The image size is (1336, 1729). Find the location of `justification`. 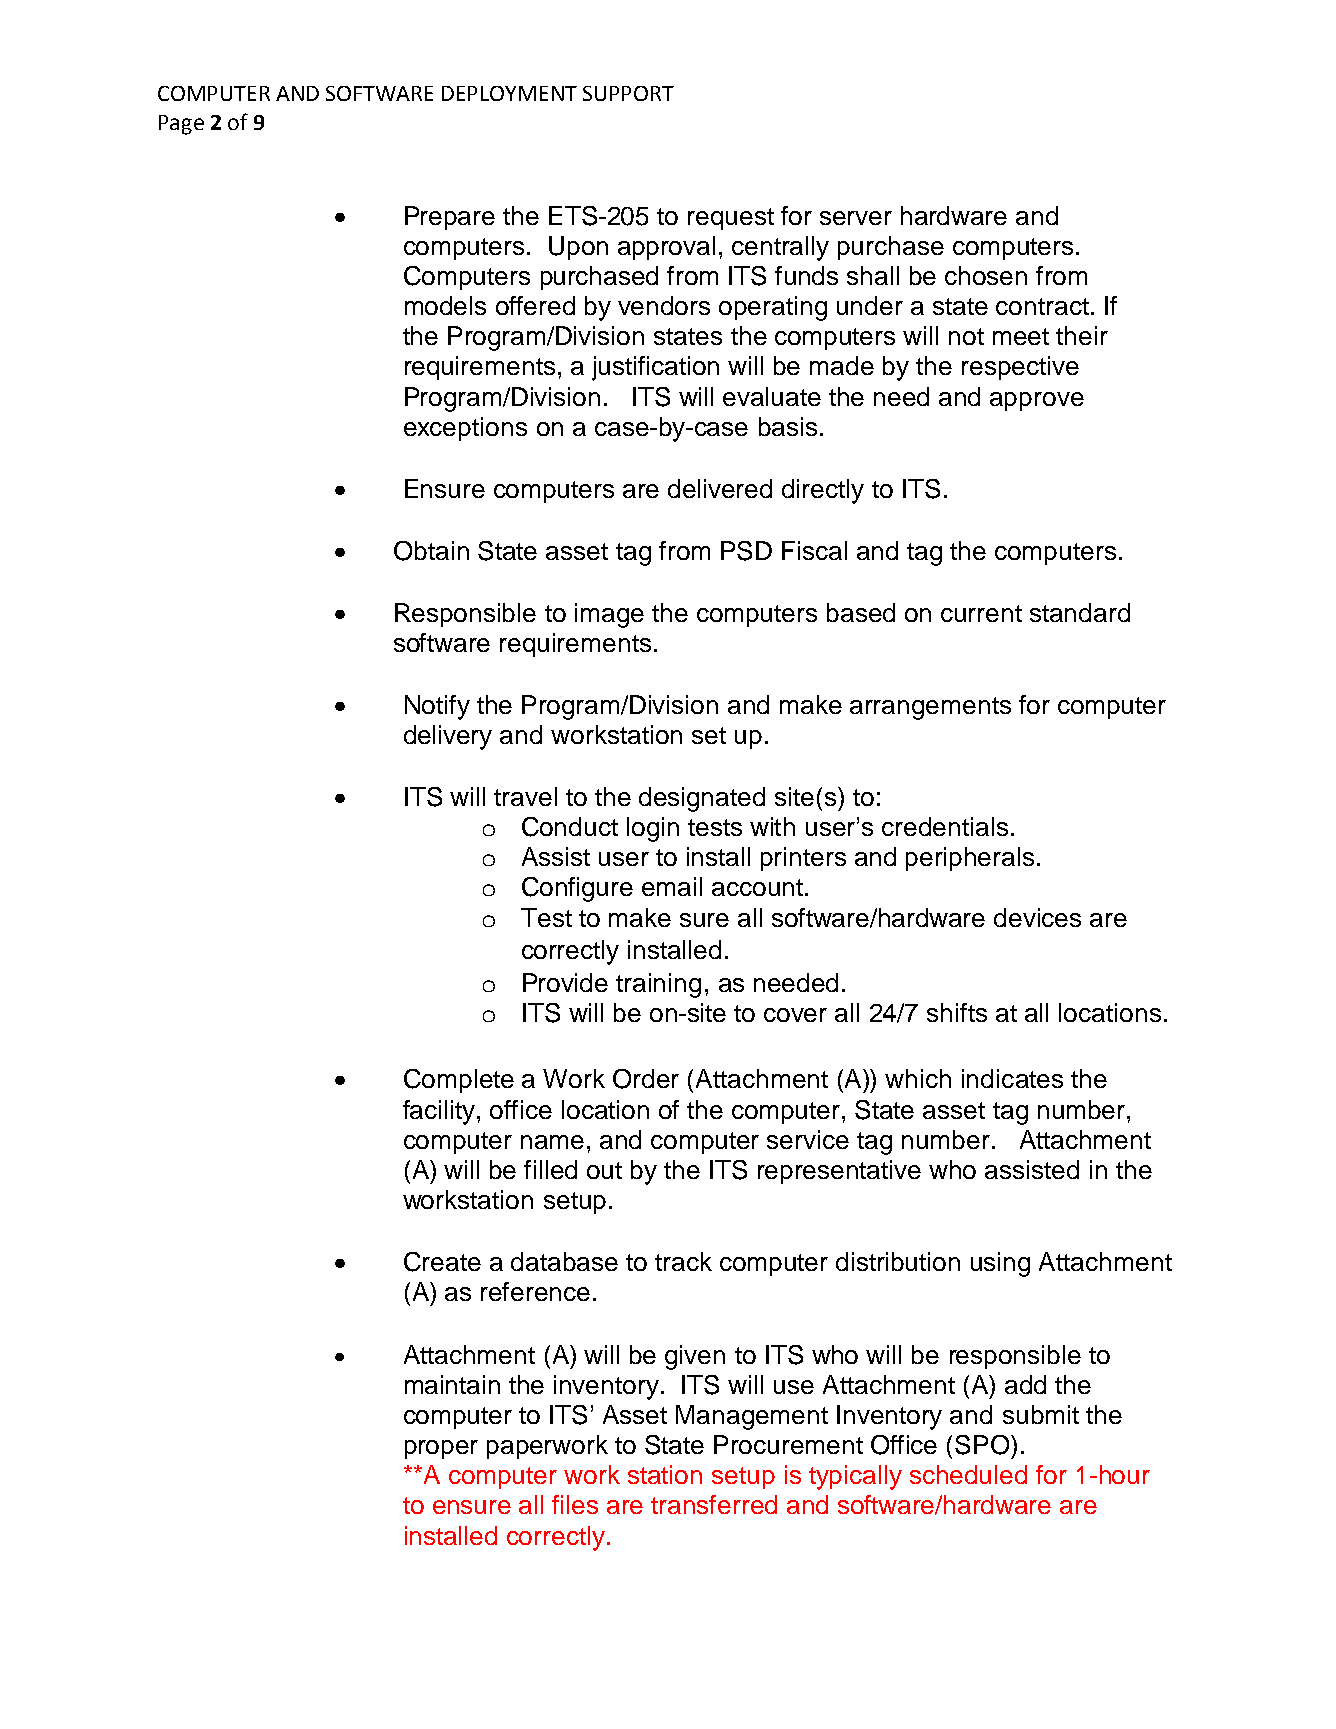

justification is located at coordinates (655, 368).
